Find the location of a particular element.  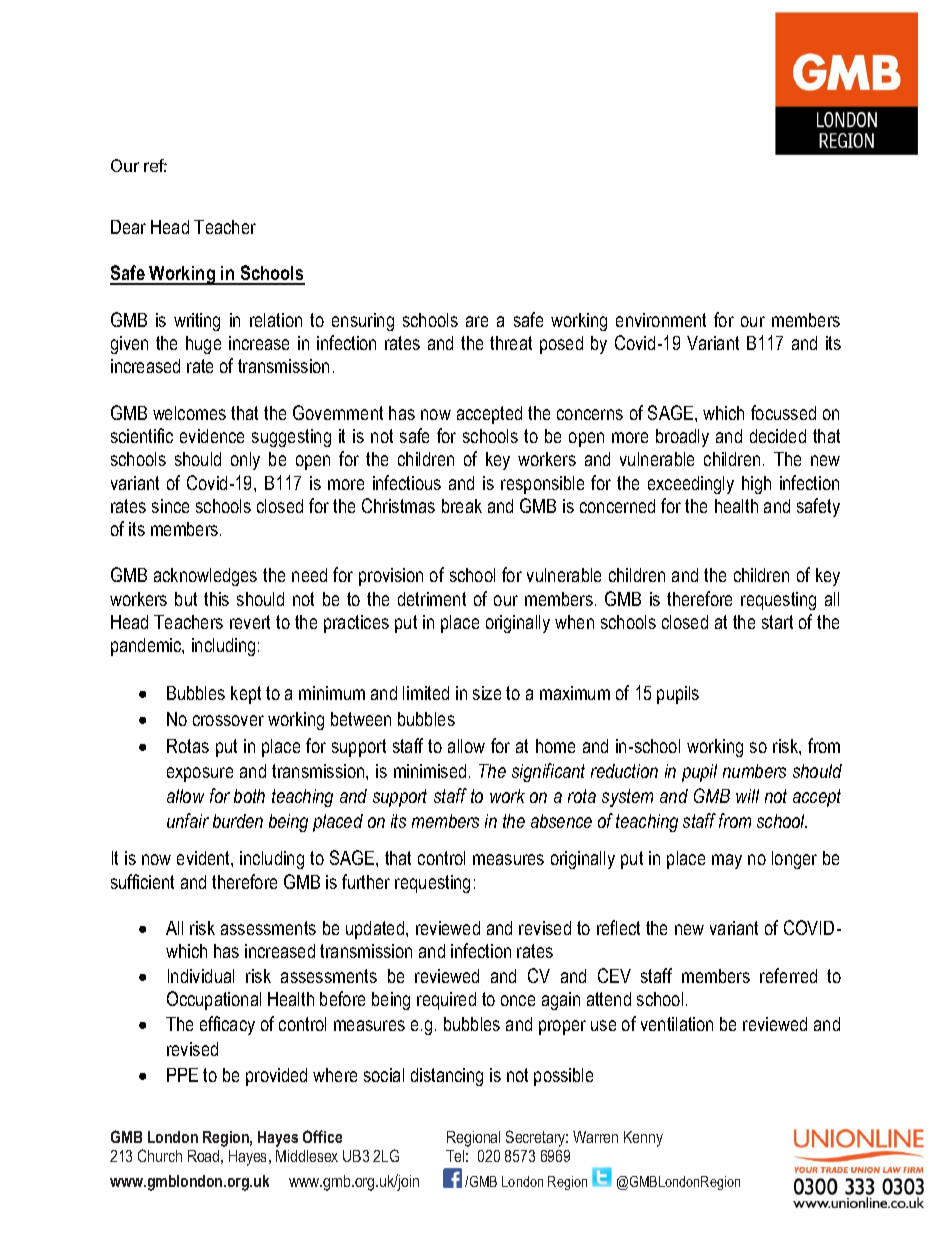

evidence is located at coordinates (212, 436).
